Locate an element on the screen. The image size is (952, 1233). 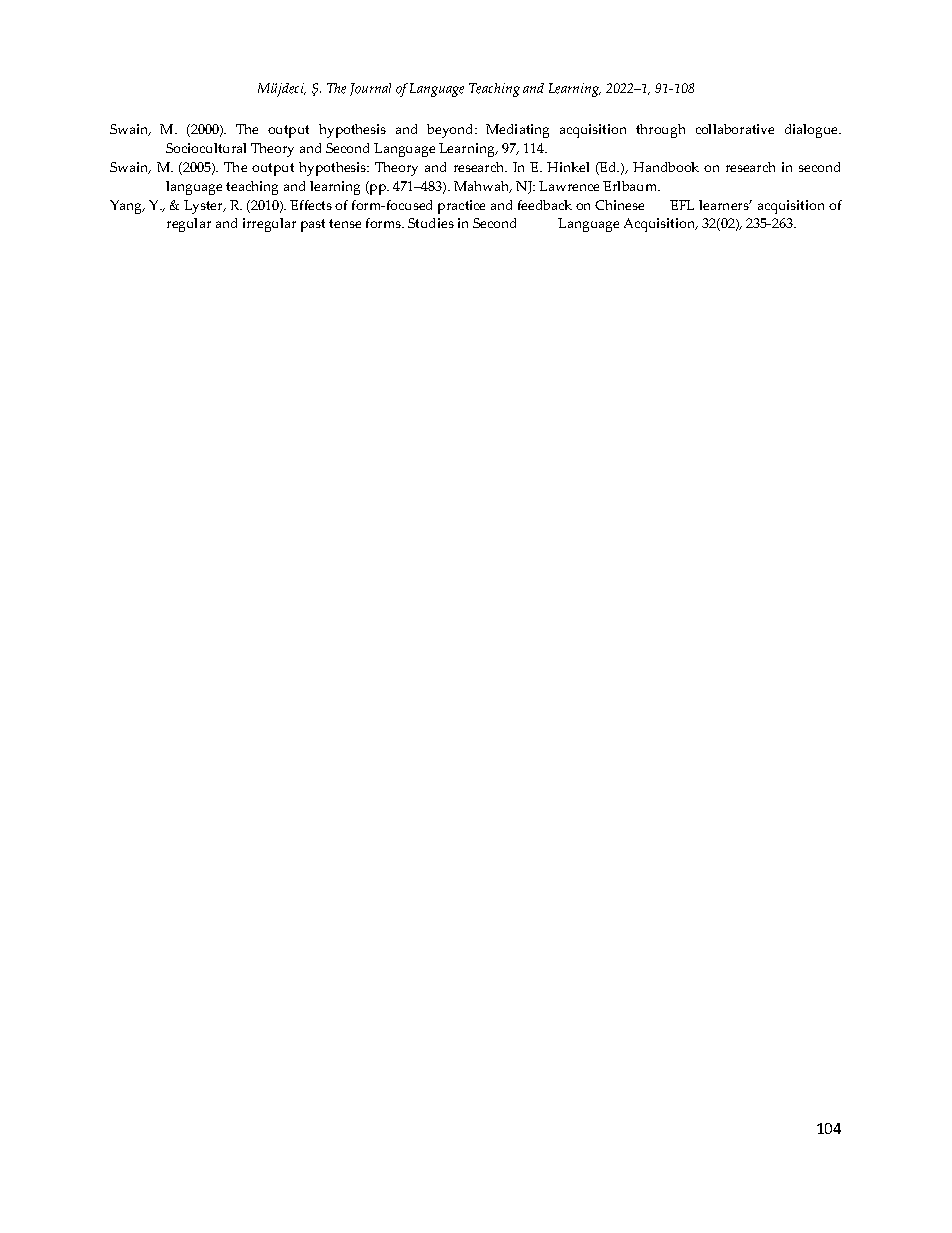
past is located at coordinates (313, 225).
